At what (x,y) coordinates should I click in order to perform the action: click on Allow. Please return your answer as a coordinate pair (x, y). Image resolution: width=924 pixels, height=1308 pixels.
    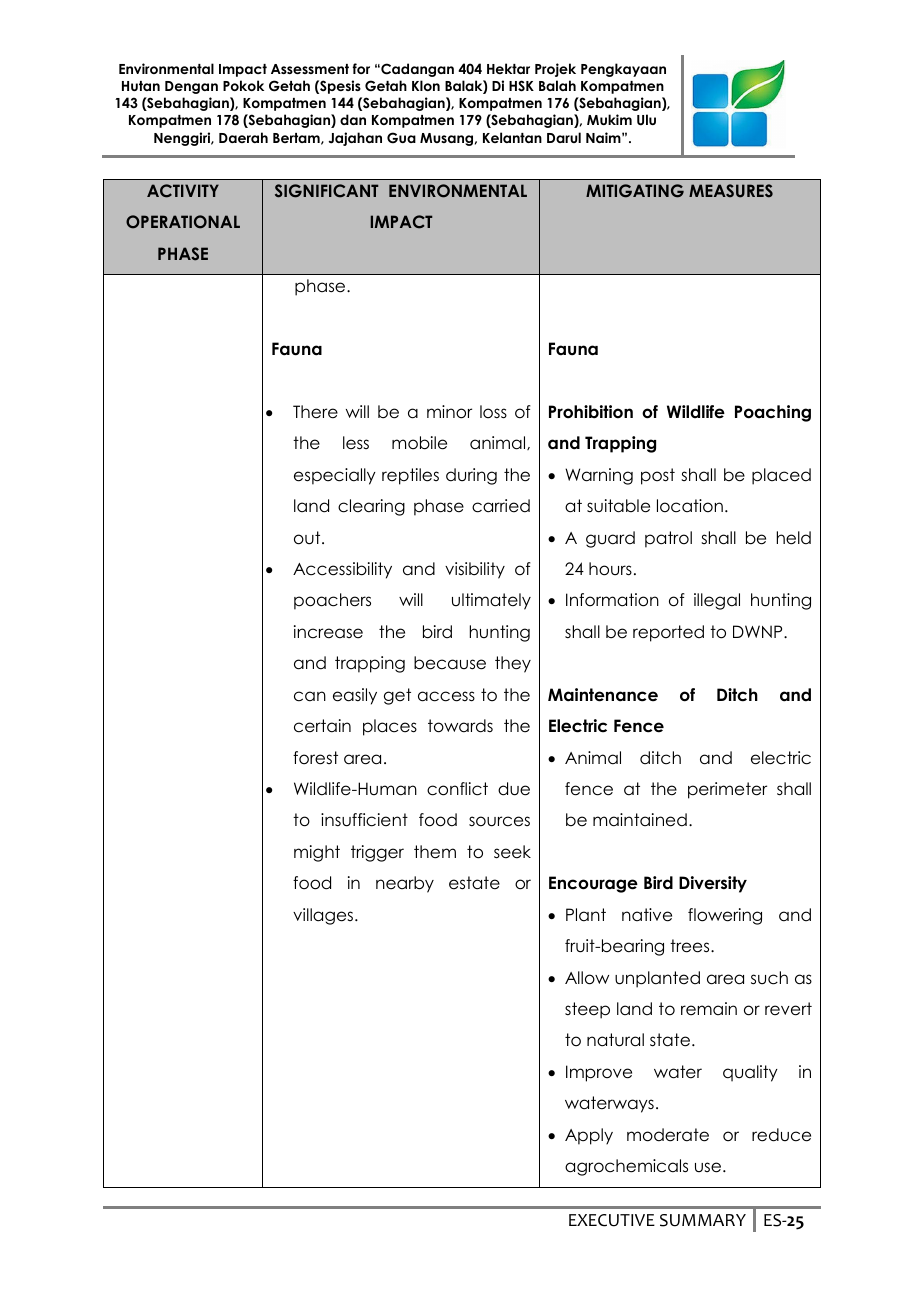
    Looking at the image, I should click on (587, 978).
